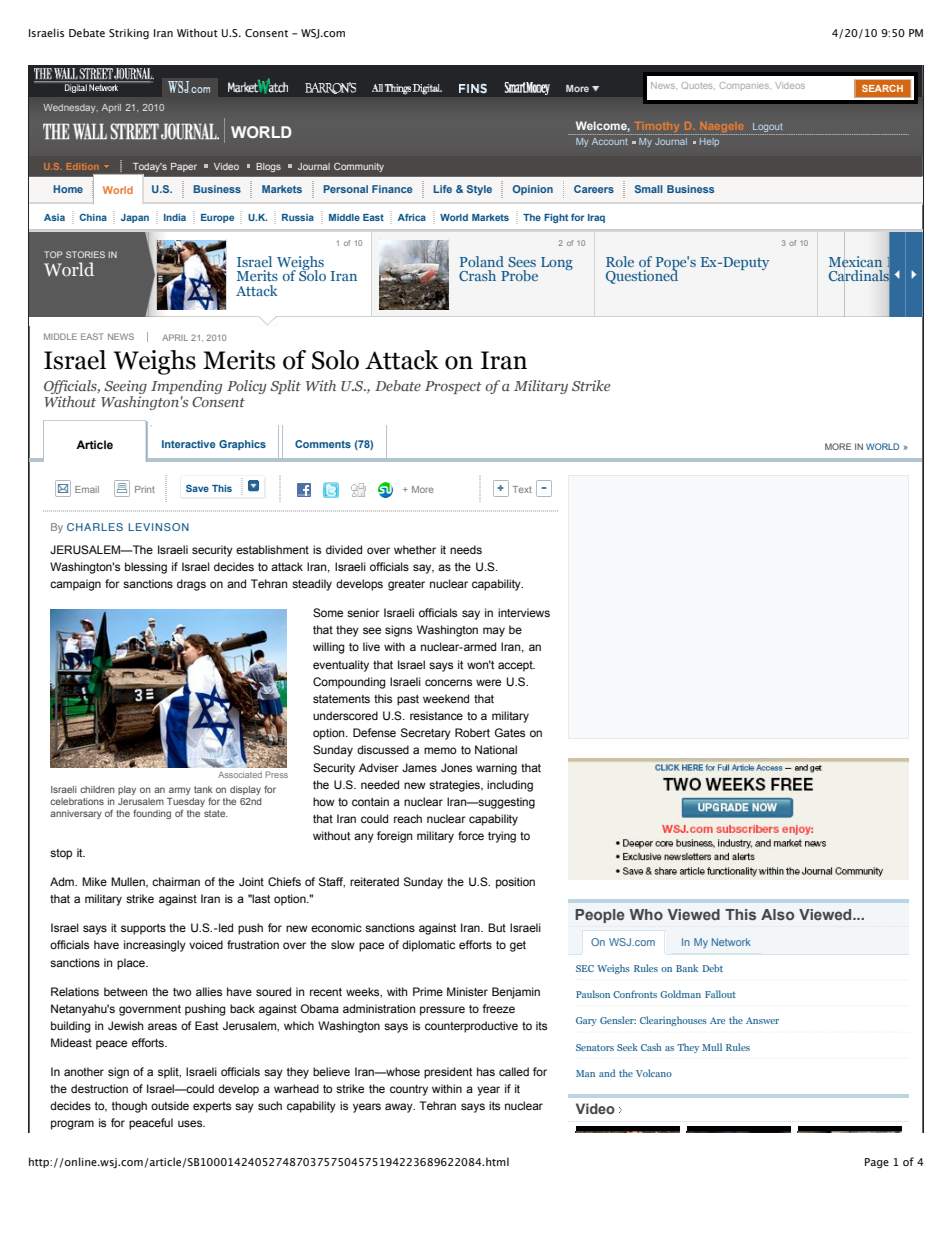 This screenshot has height=1233, width=952. I want to click on Account, so click(610, 141).
